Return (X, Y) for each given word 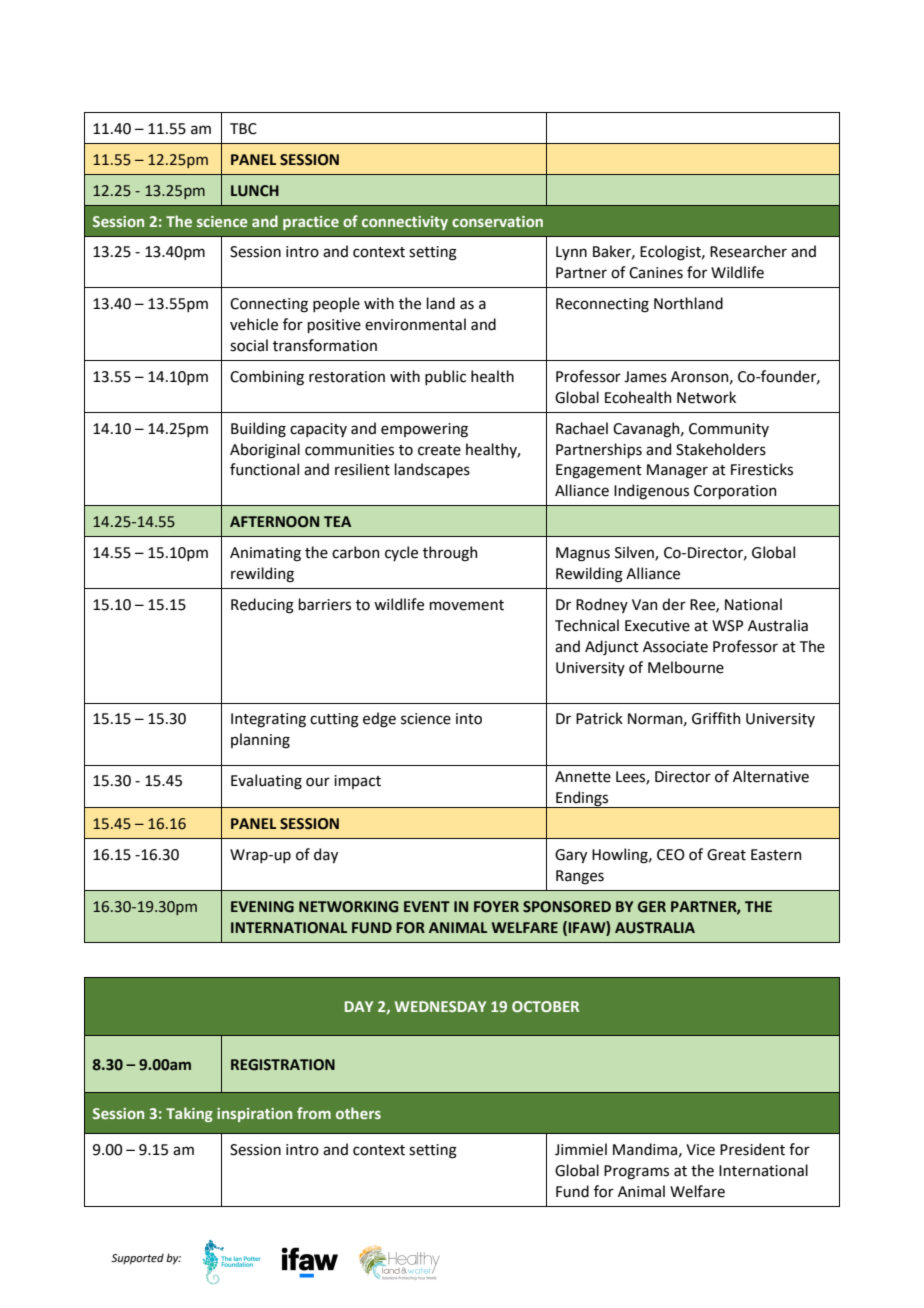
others (358, 1113)
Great (726, 855)
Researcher (748, 251)
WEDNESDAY (440, 1006)
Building (258, 430)
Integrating (268, 720)
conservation (497, 221)
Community (729, 430)
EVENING (262, 907)
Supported (137, 1259)
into (469, 719)
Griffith (716, 718)
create (439, 450)
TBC (243, 129)
